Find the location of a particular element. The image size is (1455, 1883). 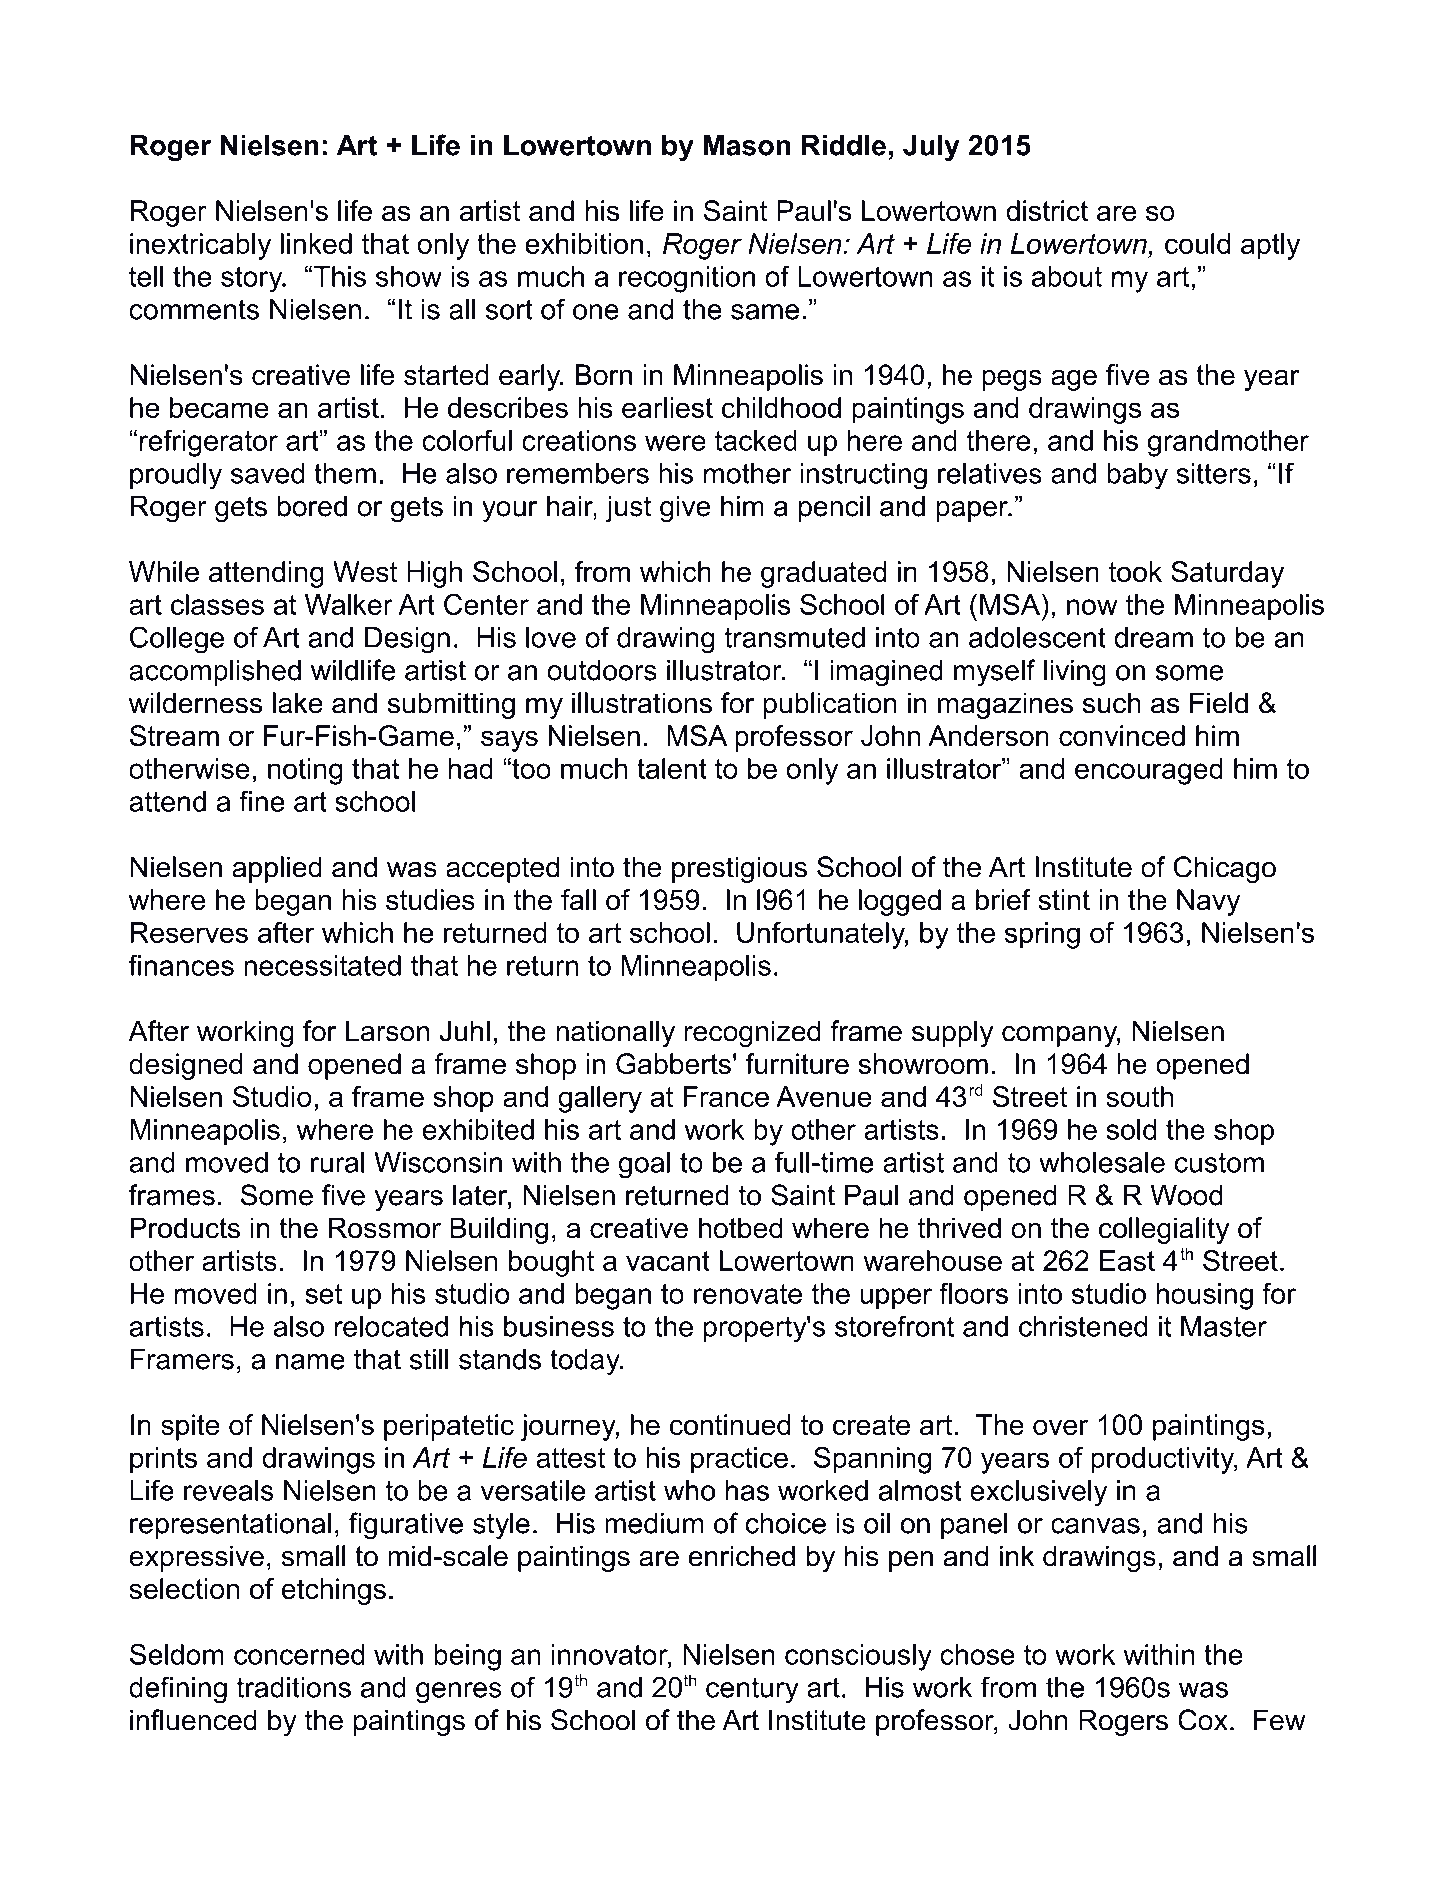

linked is located at coordinates (316, 243).
